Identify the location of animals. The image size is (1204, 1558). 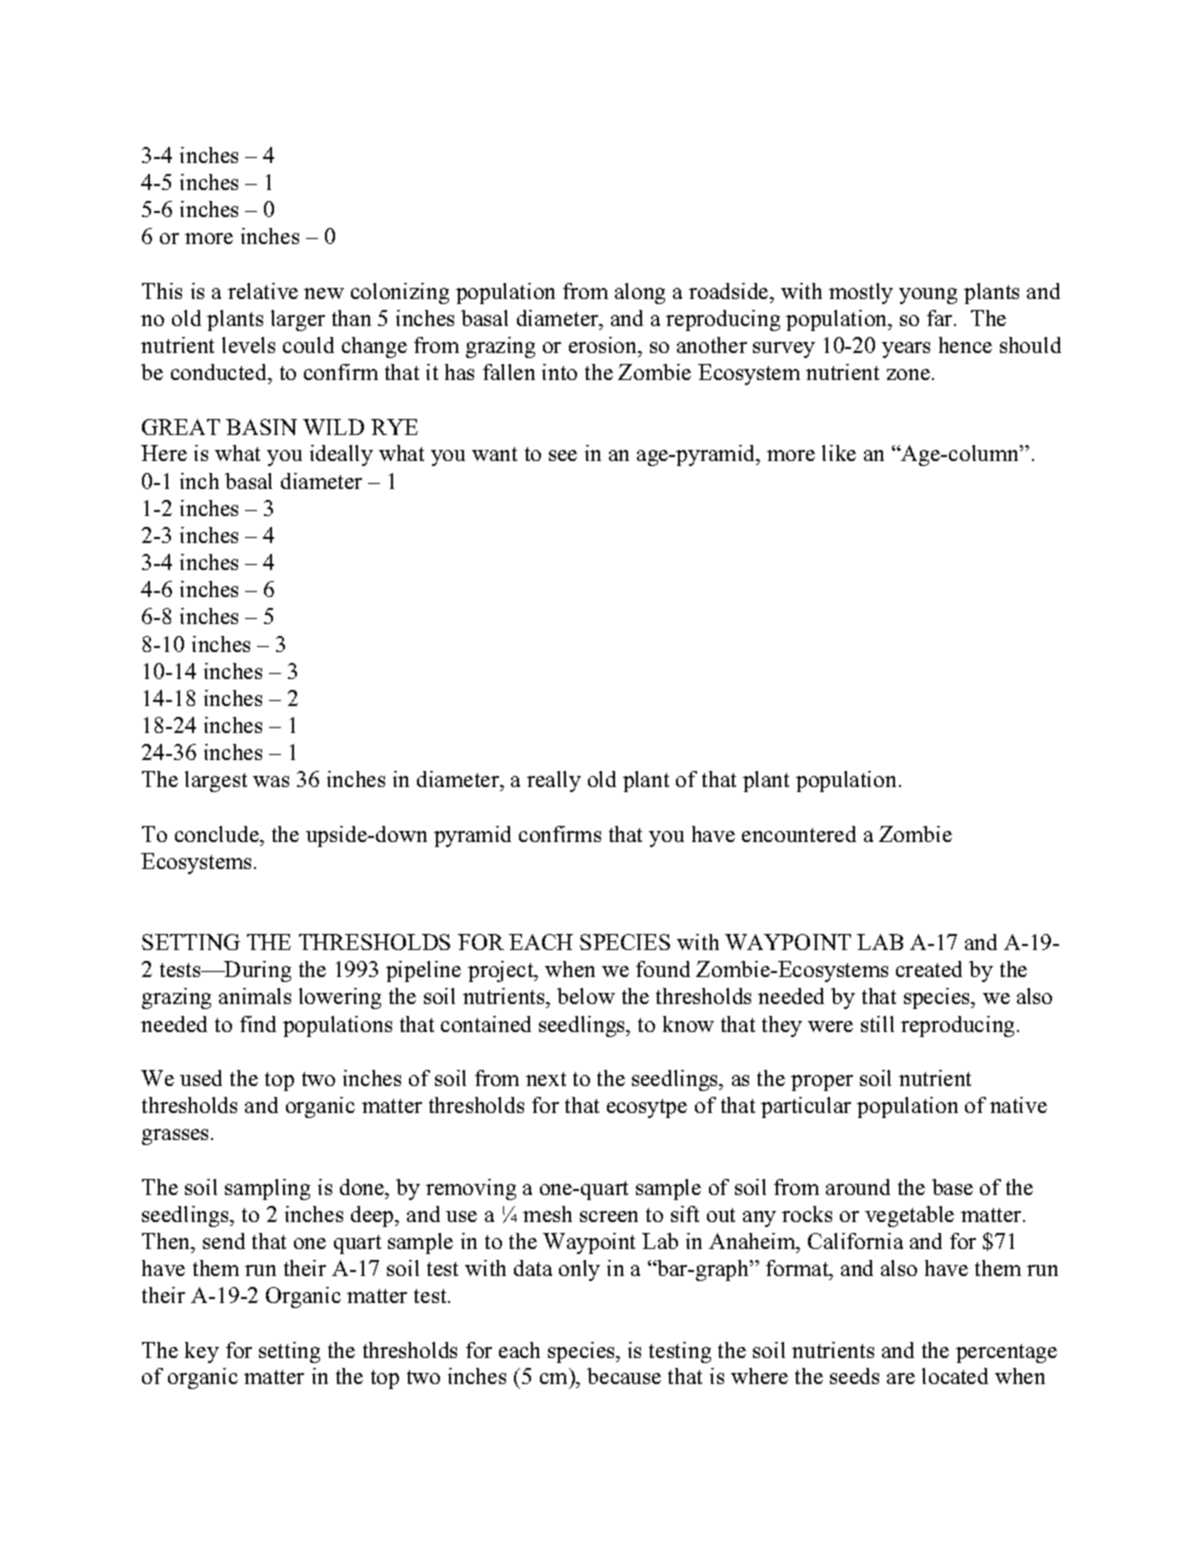
(255, 996).
